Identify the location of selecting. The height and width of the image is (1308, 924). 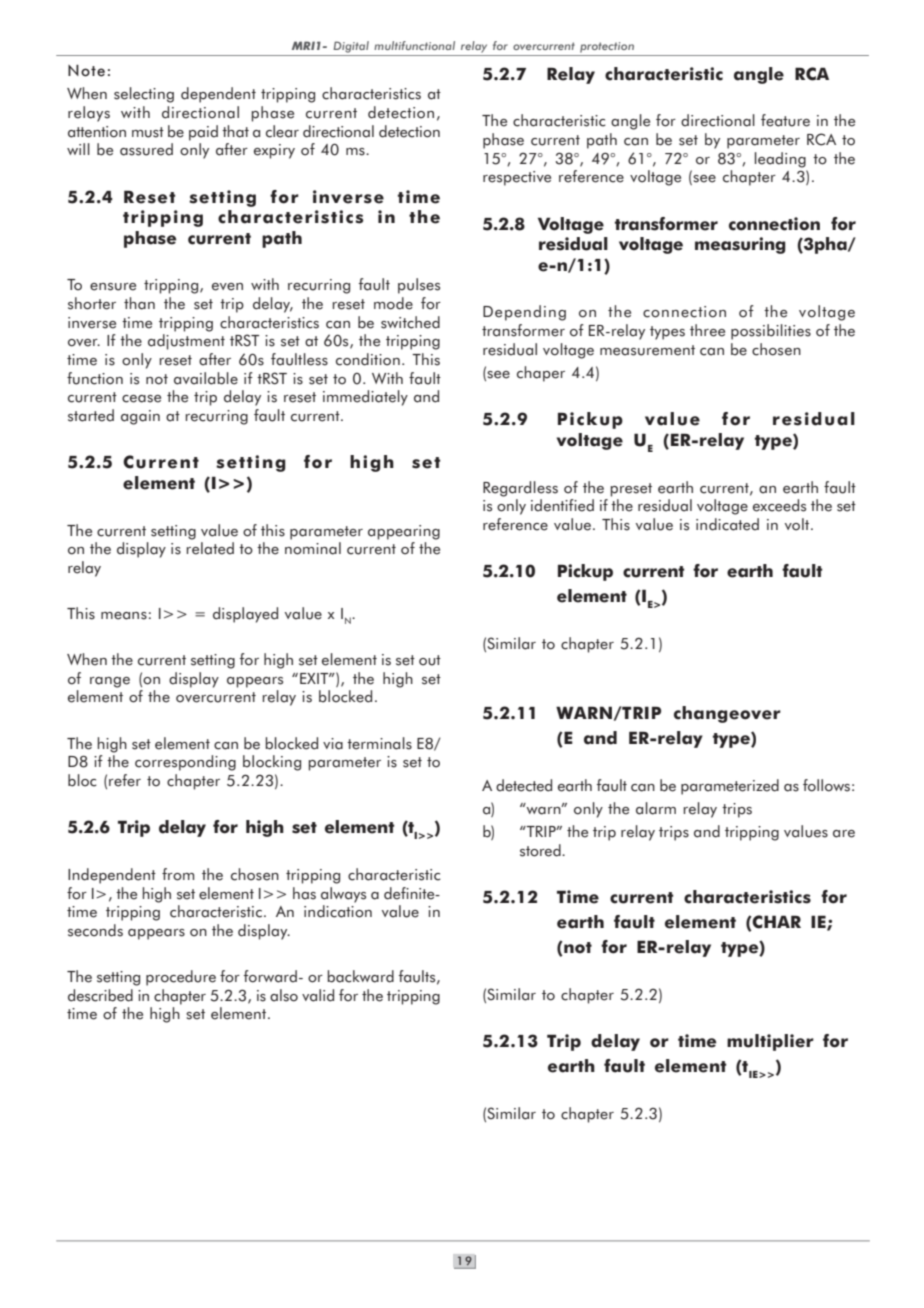
(144, 95).
